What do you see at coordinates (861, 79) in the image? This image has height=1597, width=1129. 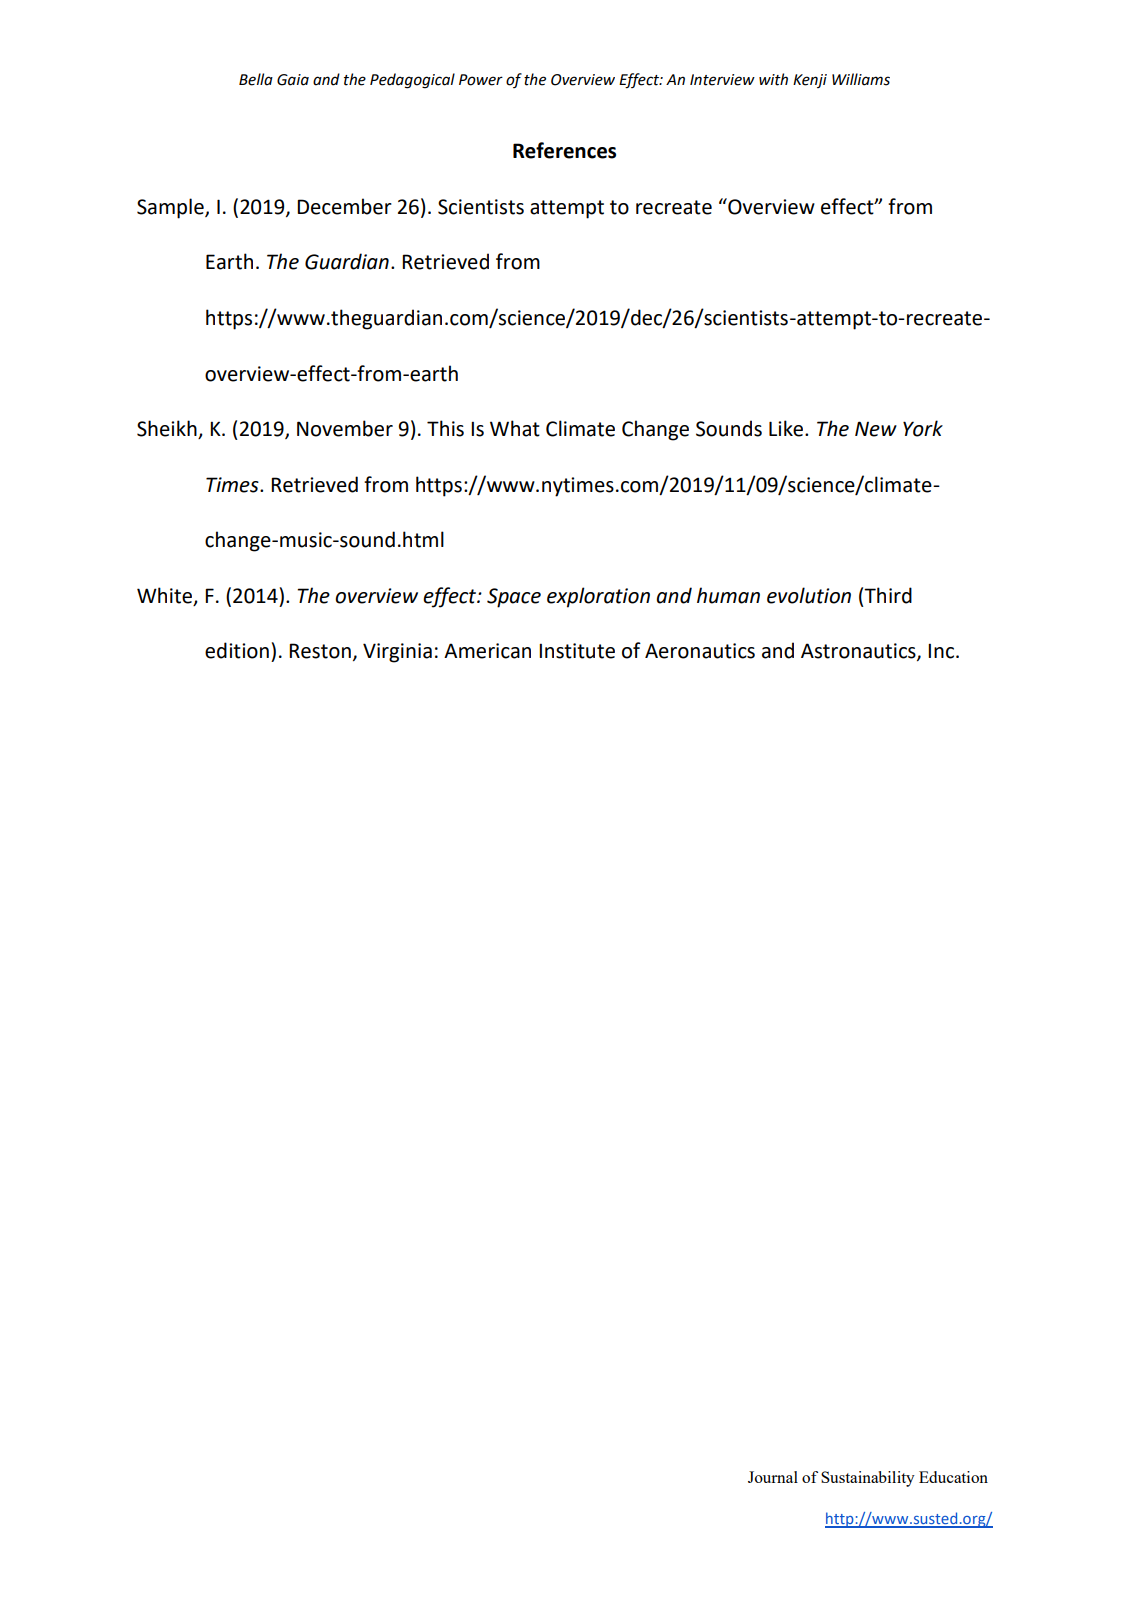 I see `Williams` at bounding box center [861, 79].
